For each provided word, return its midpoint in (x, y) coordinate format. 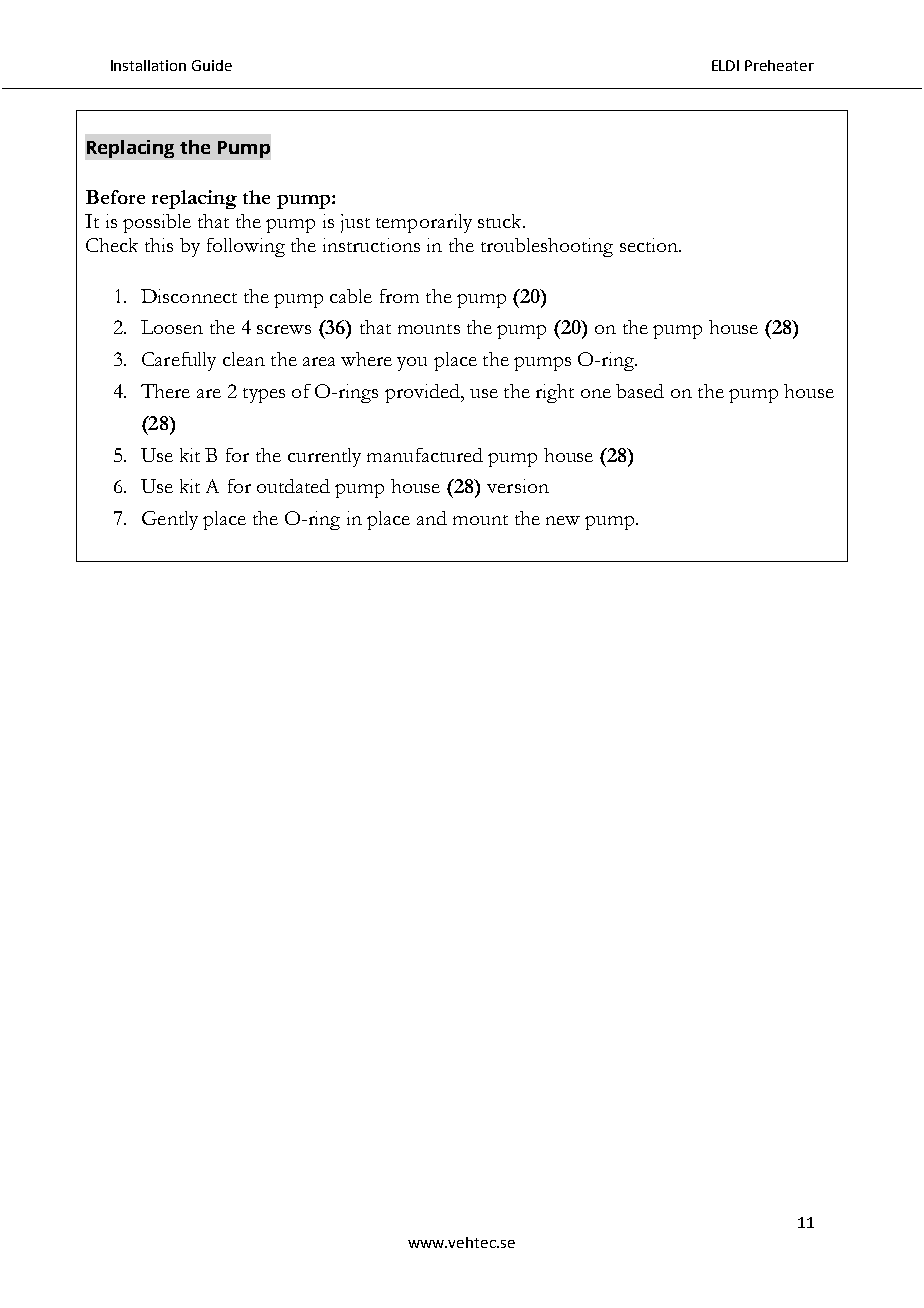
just (355, 223)
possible (157, 223)
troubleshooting (547, 247)
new (563, 520)
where (366, 359)
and (432, 518)
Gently (170, 520)
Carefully (179, 361)
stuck (501, 221)
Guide (212, 65)
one (596, 393)
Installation (148, 65)
